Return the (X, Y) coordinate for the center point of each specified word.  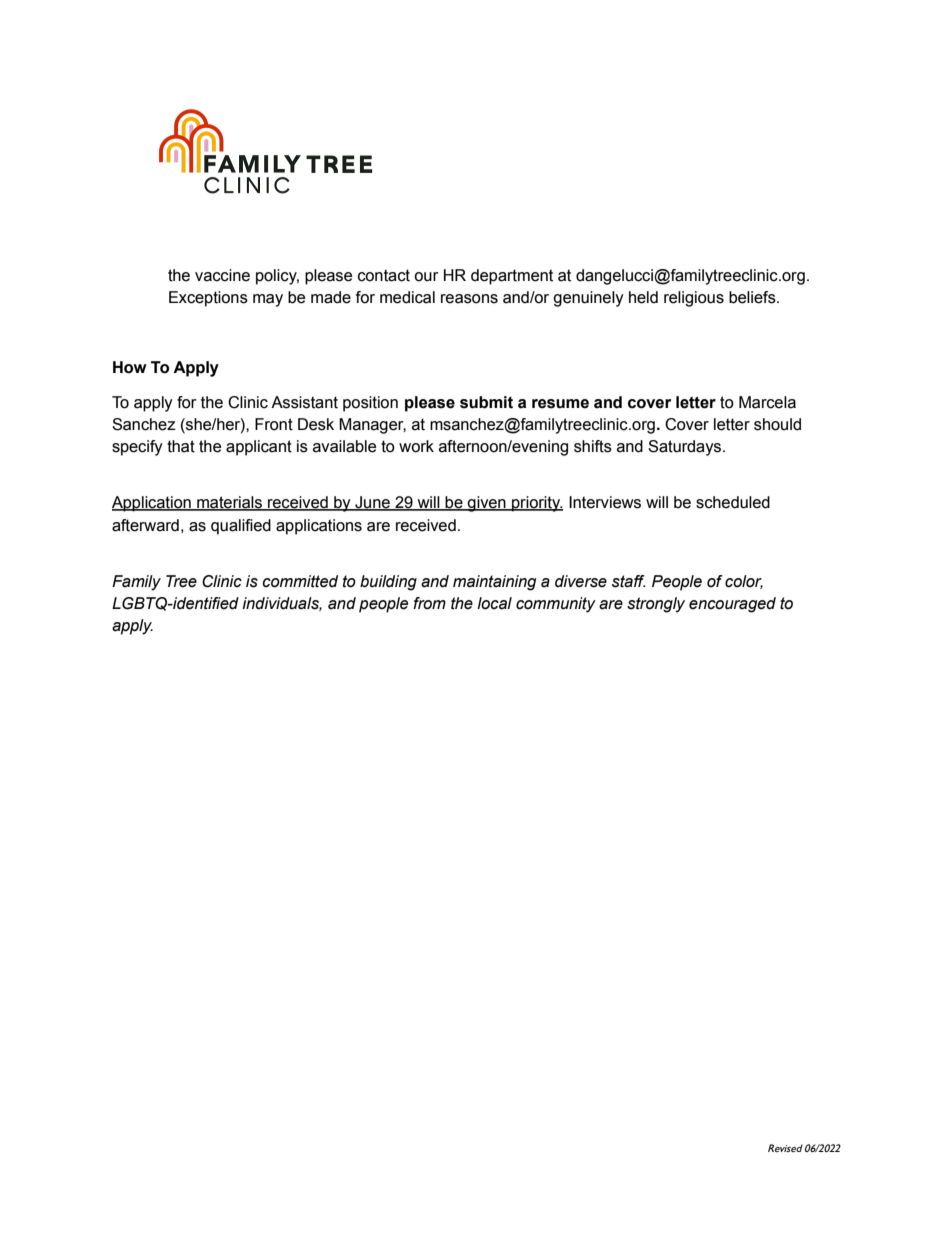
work (416, 446)
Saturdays (686, 448)
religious (694, 299)
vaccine (222, 275)
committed (300, 581)
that (181, 446)
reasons (469, 299)
